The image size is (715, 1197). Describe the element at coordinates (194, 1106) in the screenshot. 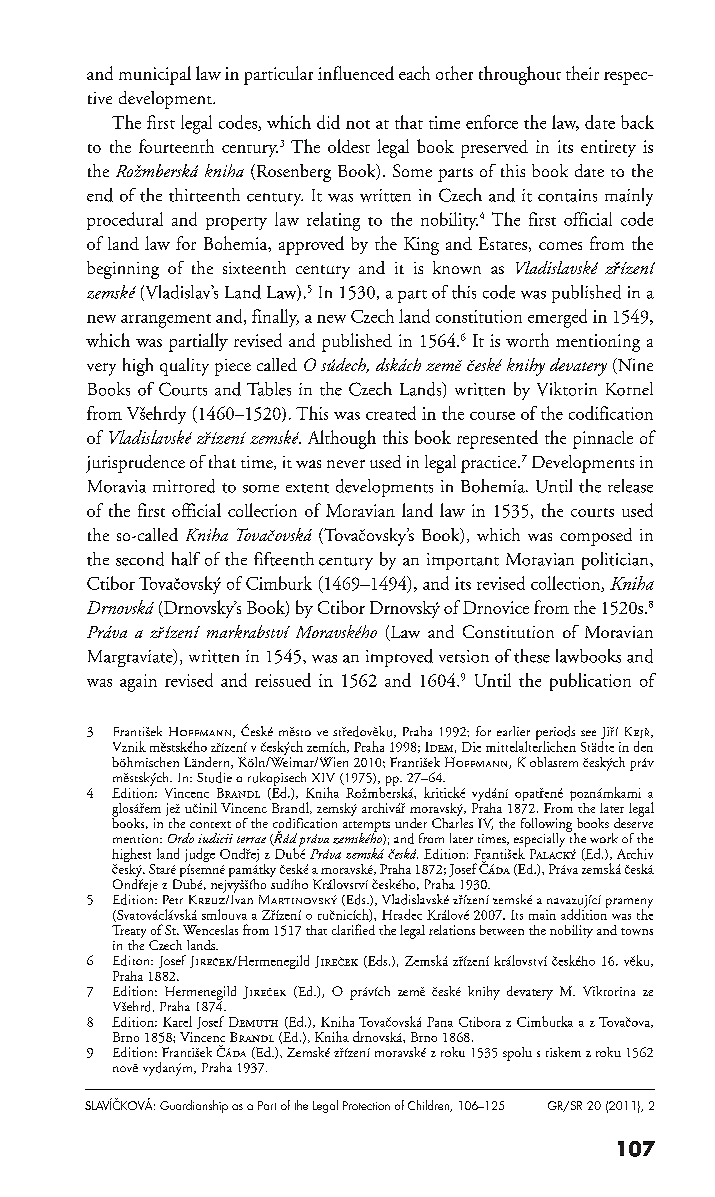

I see `Guardianship` at that location.
